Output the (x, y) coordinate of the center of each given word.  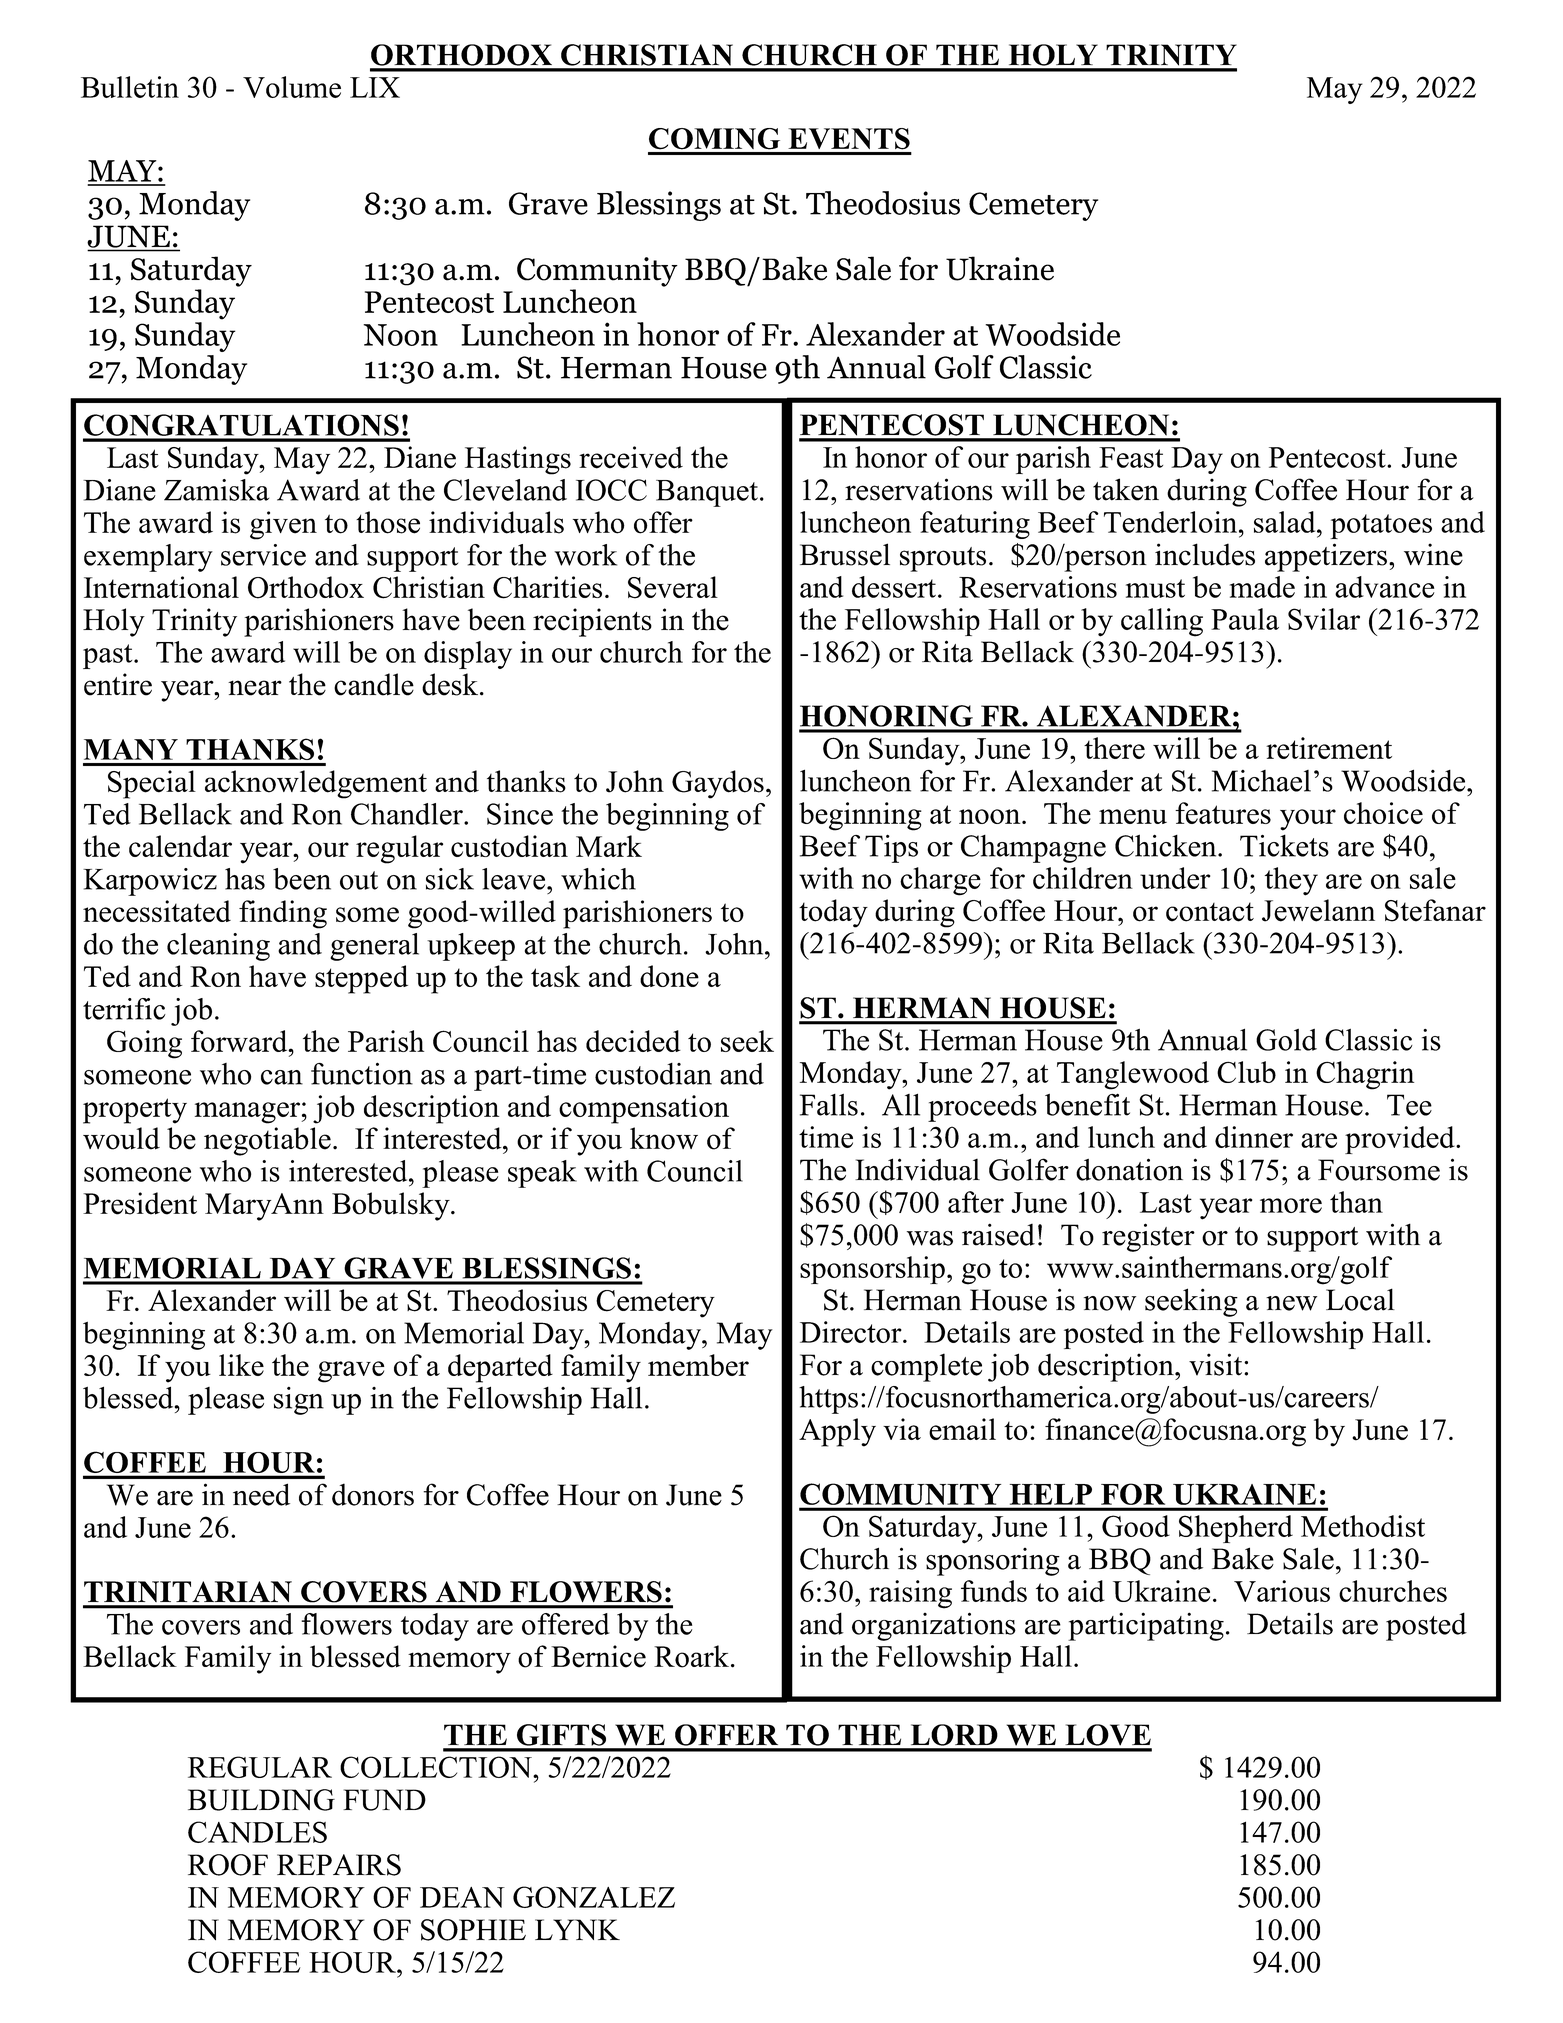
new (1291, 1303)
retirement (1329, 748)
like (241, 1365)
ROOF (228, 1865)
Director (852, 1332)
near (255, 688)
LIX (375, 87)
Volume (292, 87)
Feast (1131, 457)
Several (673, 587)
